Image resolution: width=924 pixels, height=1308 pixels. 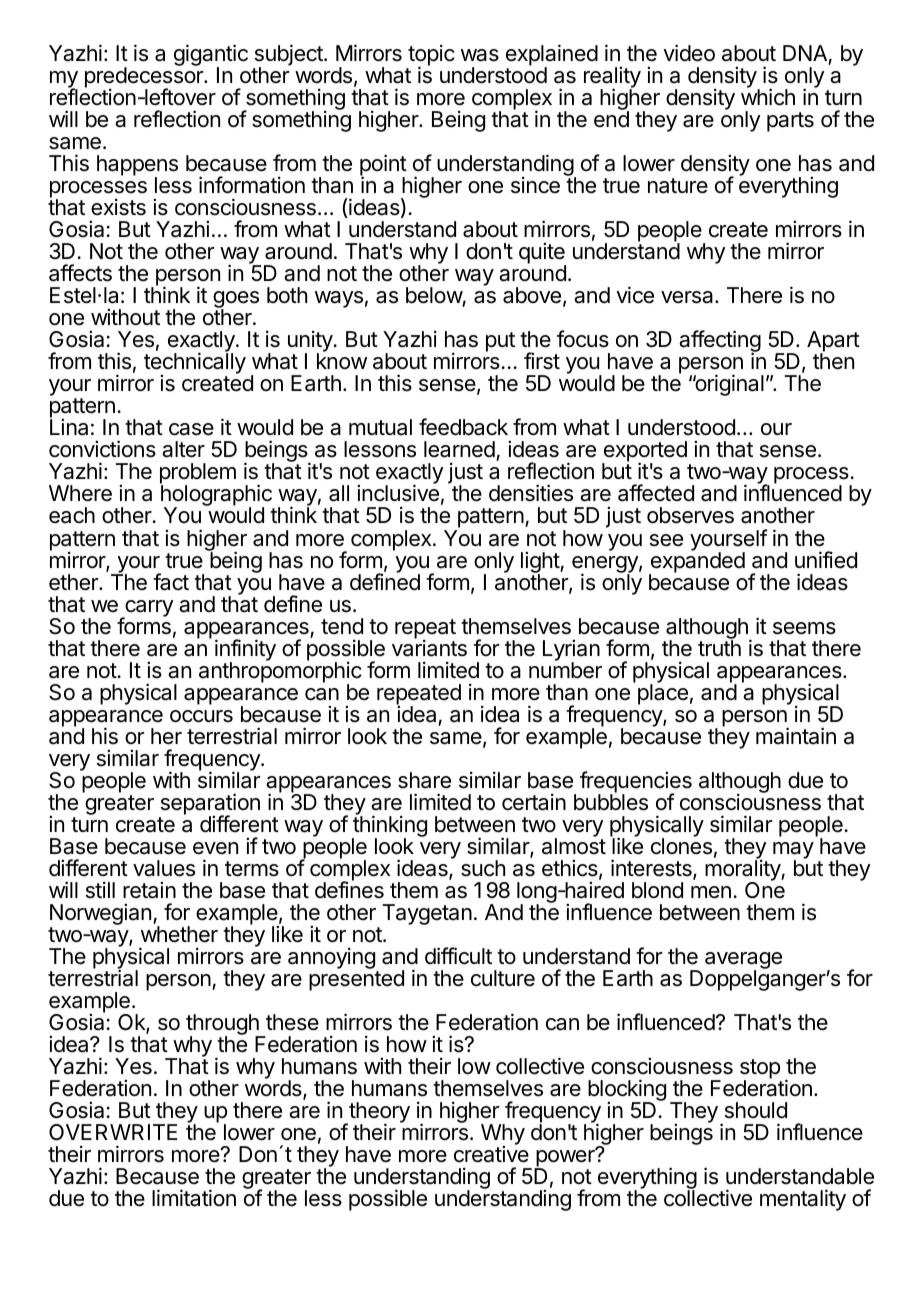 What do you see at coordinates (194, 1198) in the page?
I see `limitation` at bounding box center [194, 1198].
